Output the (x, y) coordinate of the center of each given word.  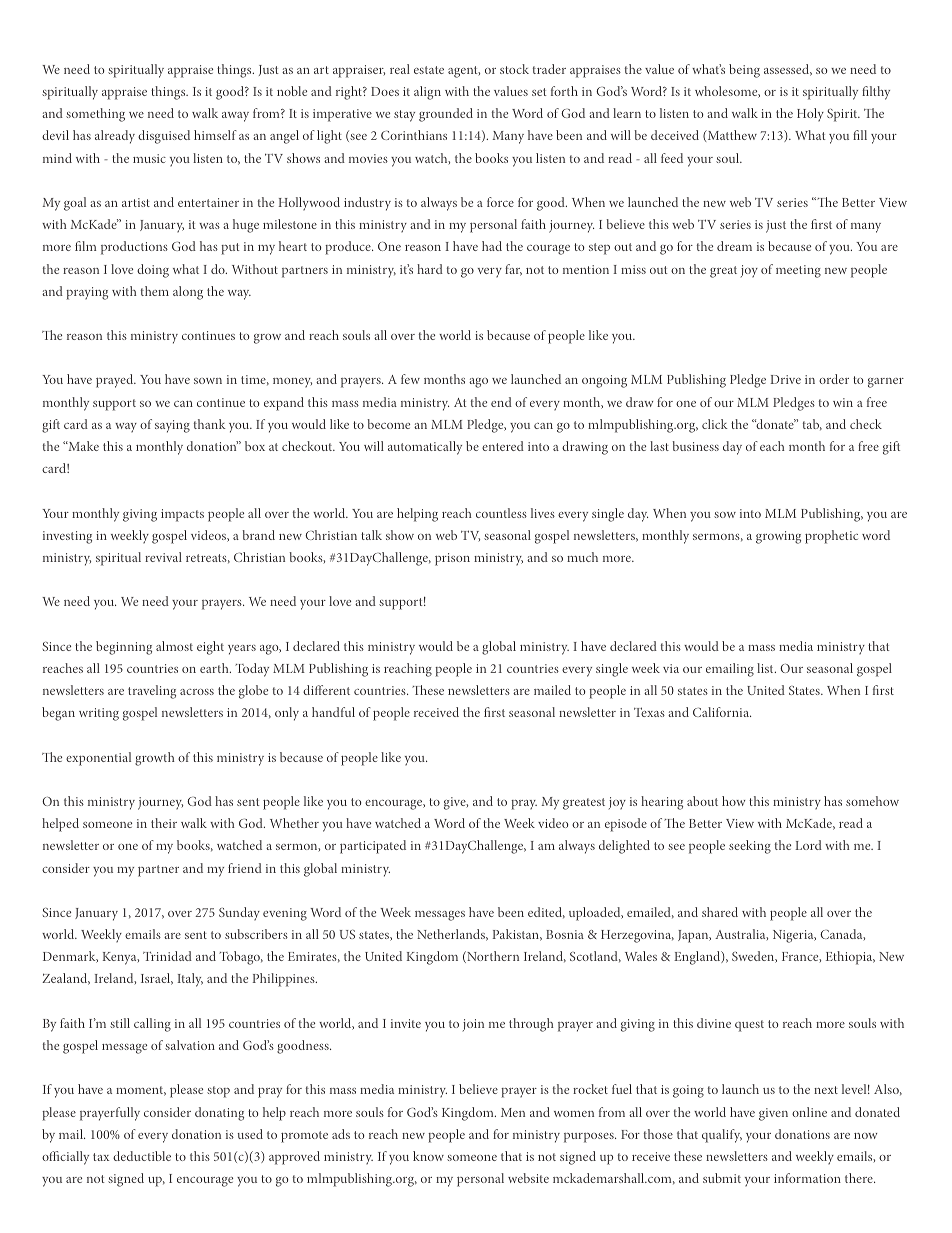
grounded (446, 115)
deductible (142, 1156)
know (428, 1156)
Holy (810, 114)
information (807, 1178)
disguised (164, 137)
